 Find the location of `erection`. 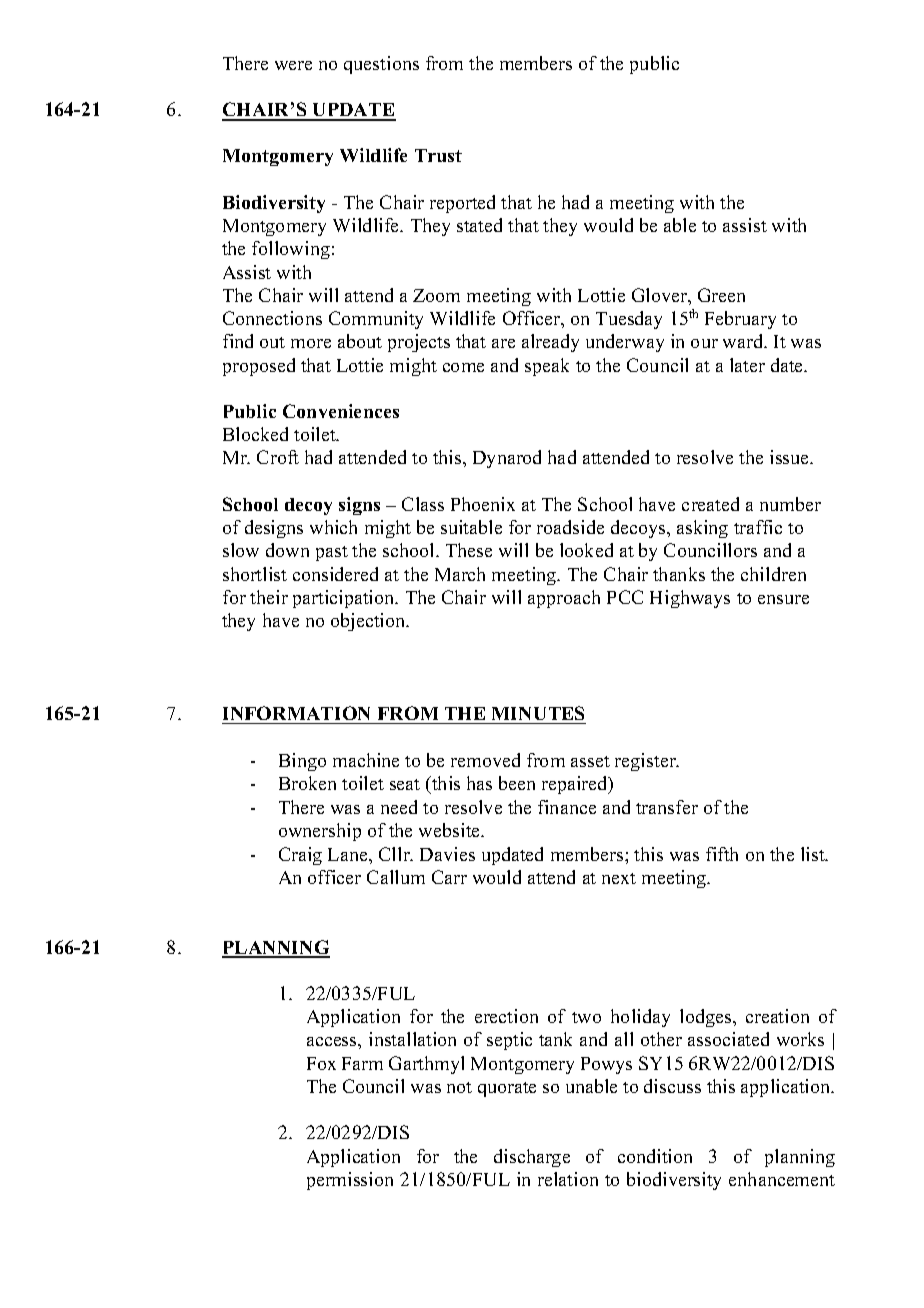

erection is located at coordinates (506, 1016).
